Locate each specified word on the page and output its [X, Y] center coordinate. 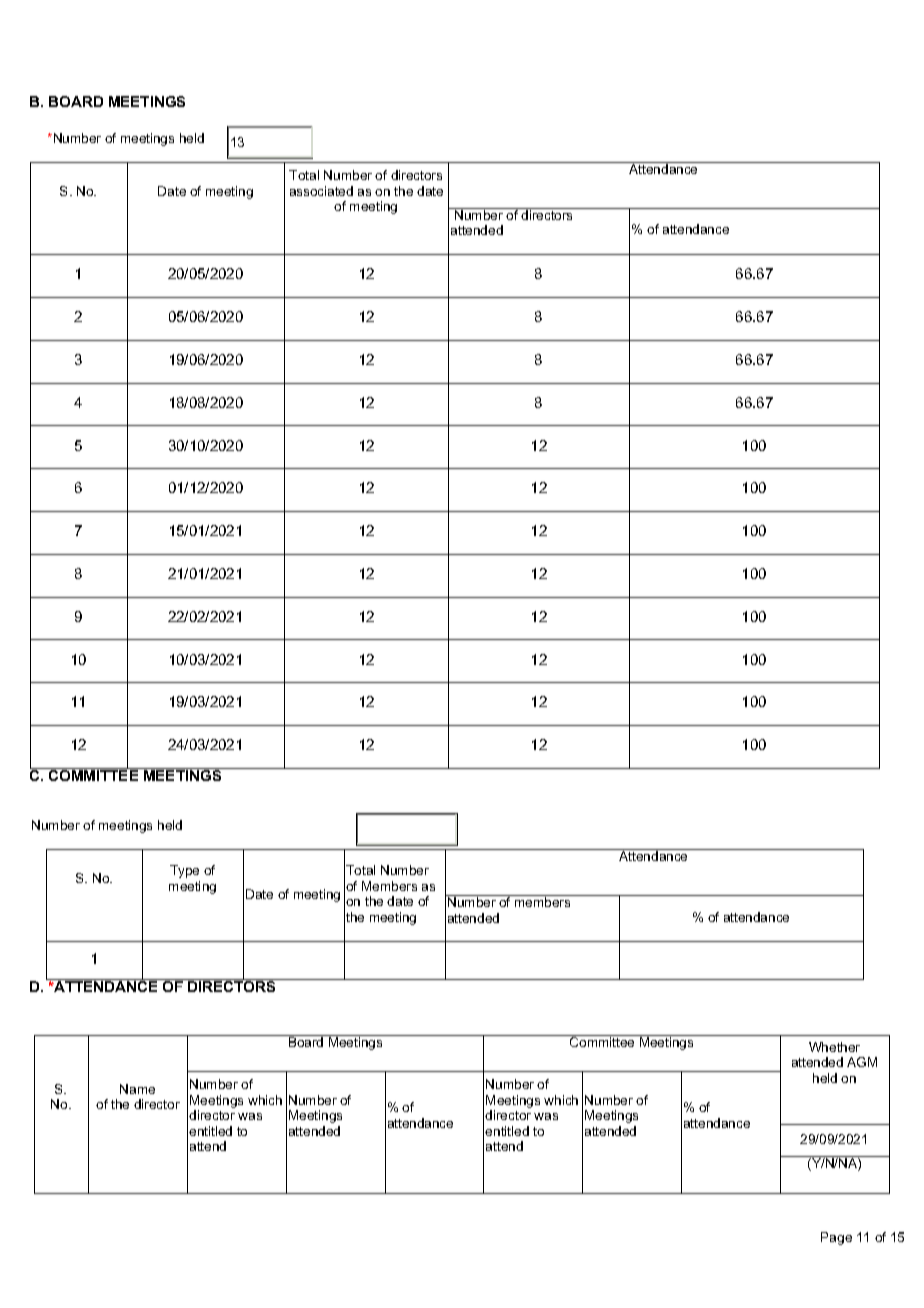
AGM [862, 1062]
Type [184, 871]
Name [137, 1089]
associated [321, 191]
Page [836, 1238]
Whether [834, 1047]
